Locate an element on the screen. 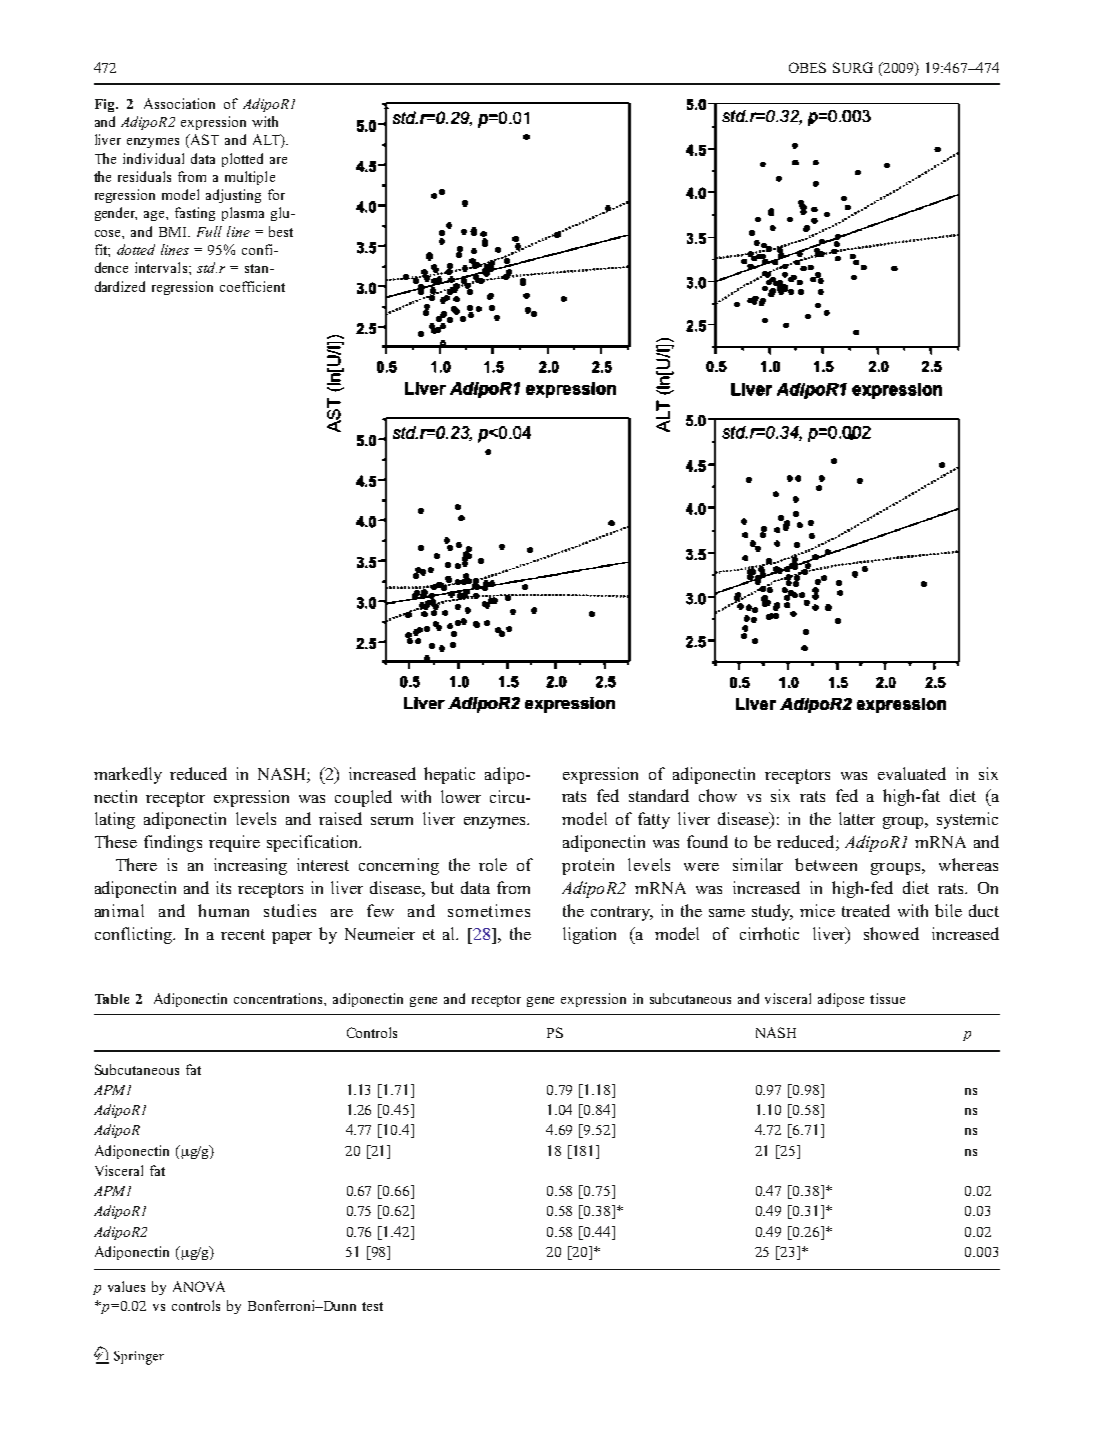  OBES is located at coordinates (807, 67).
